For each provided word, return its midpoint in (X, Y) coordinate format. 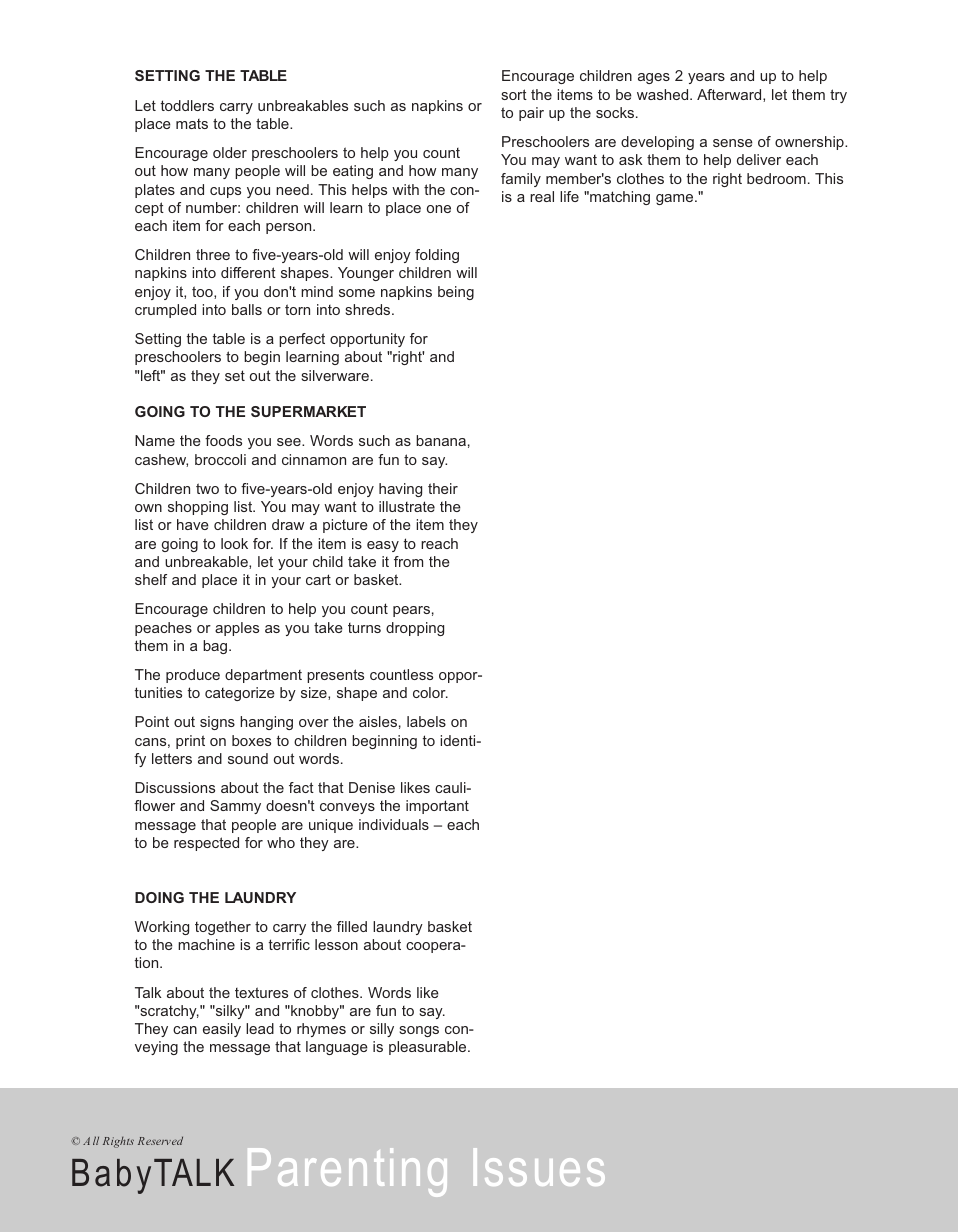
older (230, 152)
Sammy (235, 807)
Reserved (160, 1140)
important (437, 807)
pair (531, 114)
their (443, 488)
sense (733, 143)
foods (223, 440)
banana (441, 440)
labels (426, 721)
